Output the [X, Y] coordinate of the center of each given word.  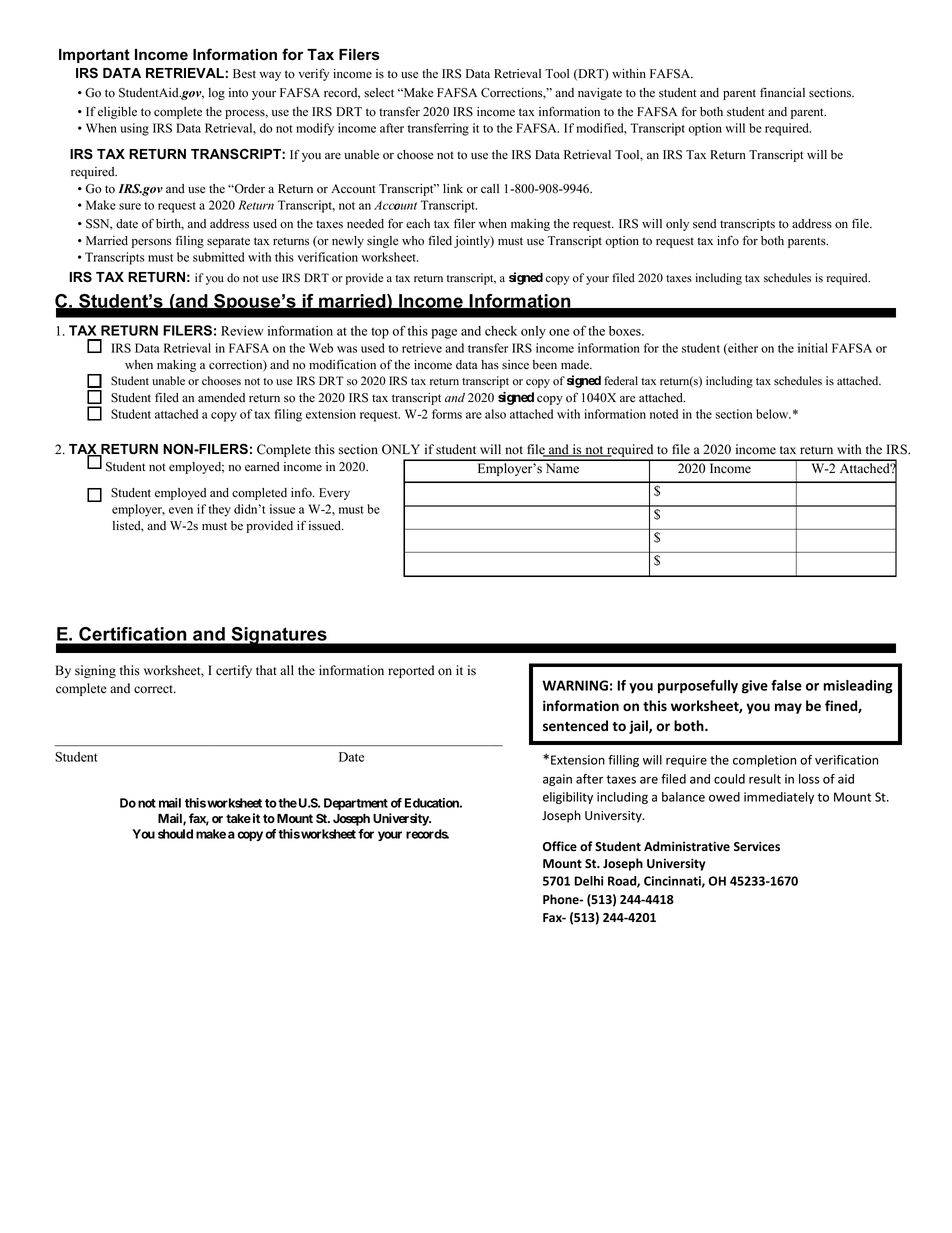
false [786, 685]
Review [242, 331]
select [379, 93]
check [501, 331]
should [175, 834]
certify [234, 671]
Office [560, 846]
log [216, 94]
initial [813, 348]
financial [782, 92]
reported [411, 671]
